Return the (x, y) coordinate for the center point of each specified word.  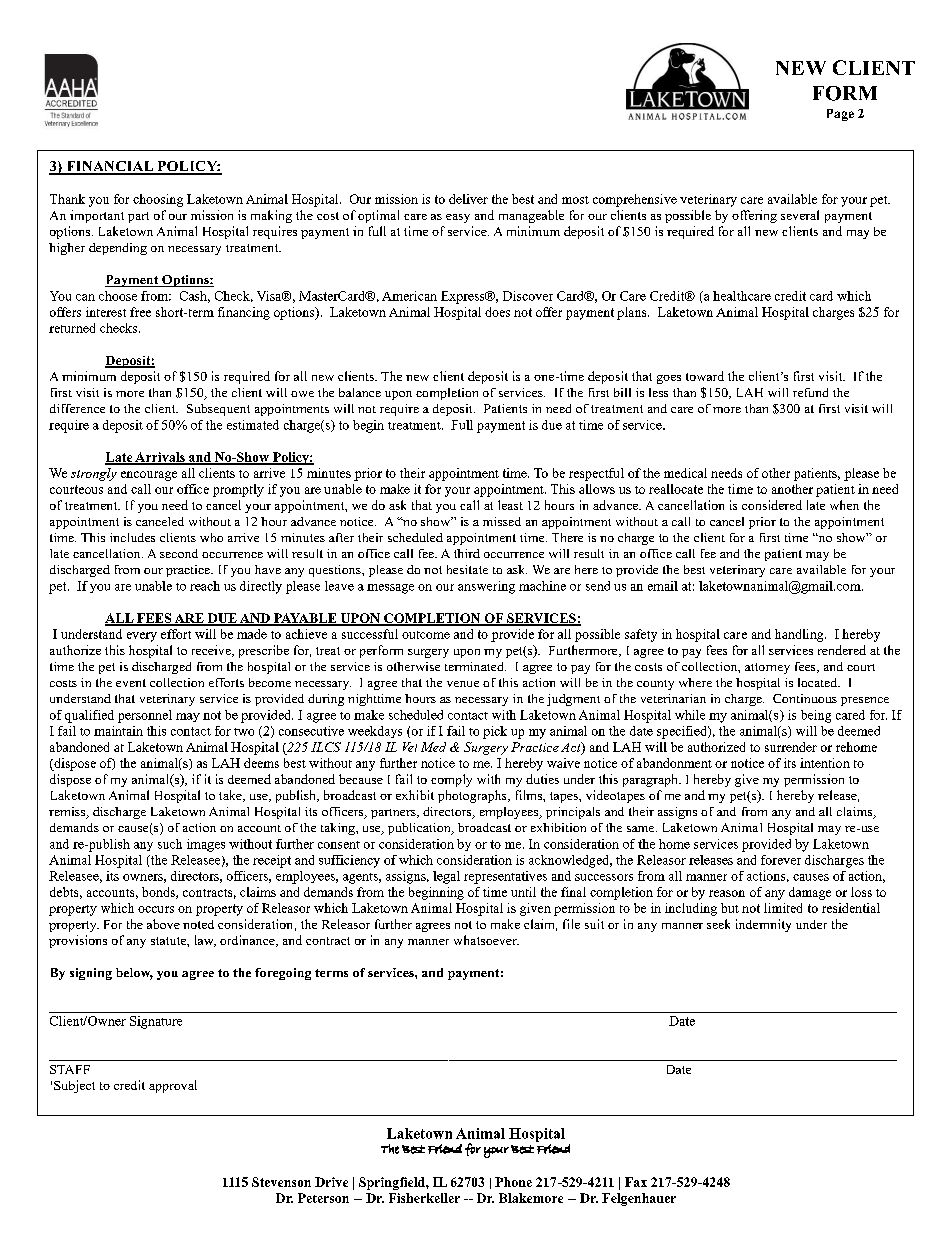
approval (173, 1086)
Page (840, 115)
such (170, 844)
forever (781, 860)
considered (772, 505)
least (510, 505)
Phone (513, 1182)
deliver (468, 199)
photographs (473, 796)
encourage (149, 476)
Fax (636, 1182)
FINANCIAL (110, 167)
